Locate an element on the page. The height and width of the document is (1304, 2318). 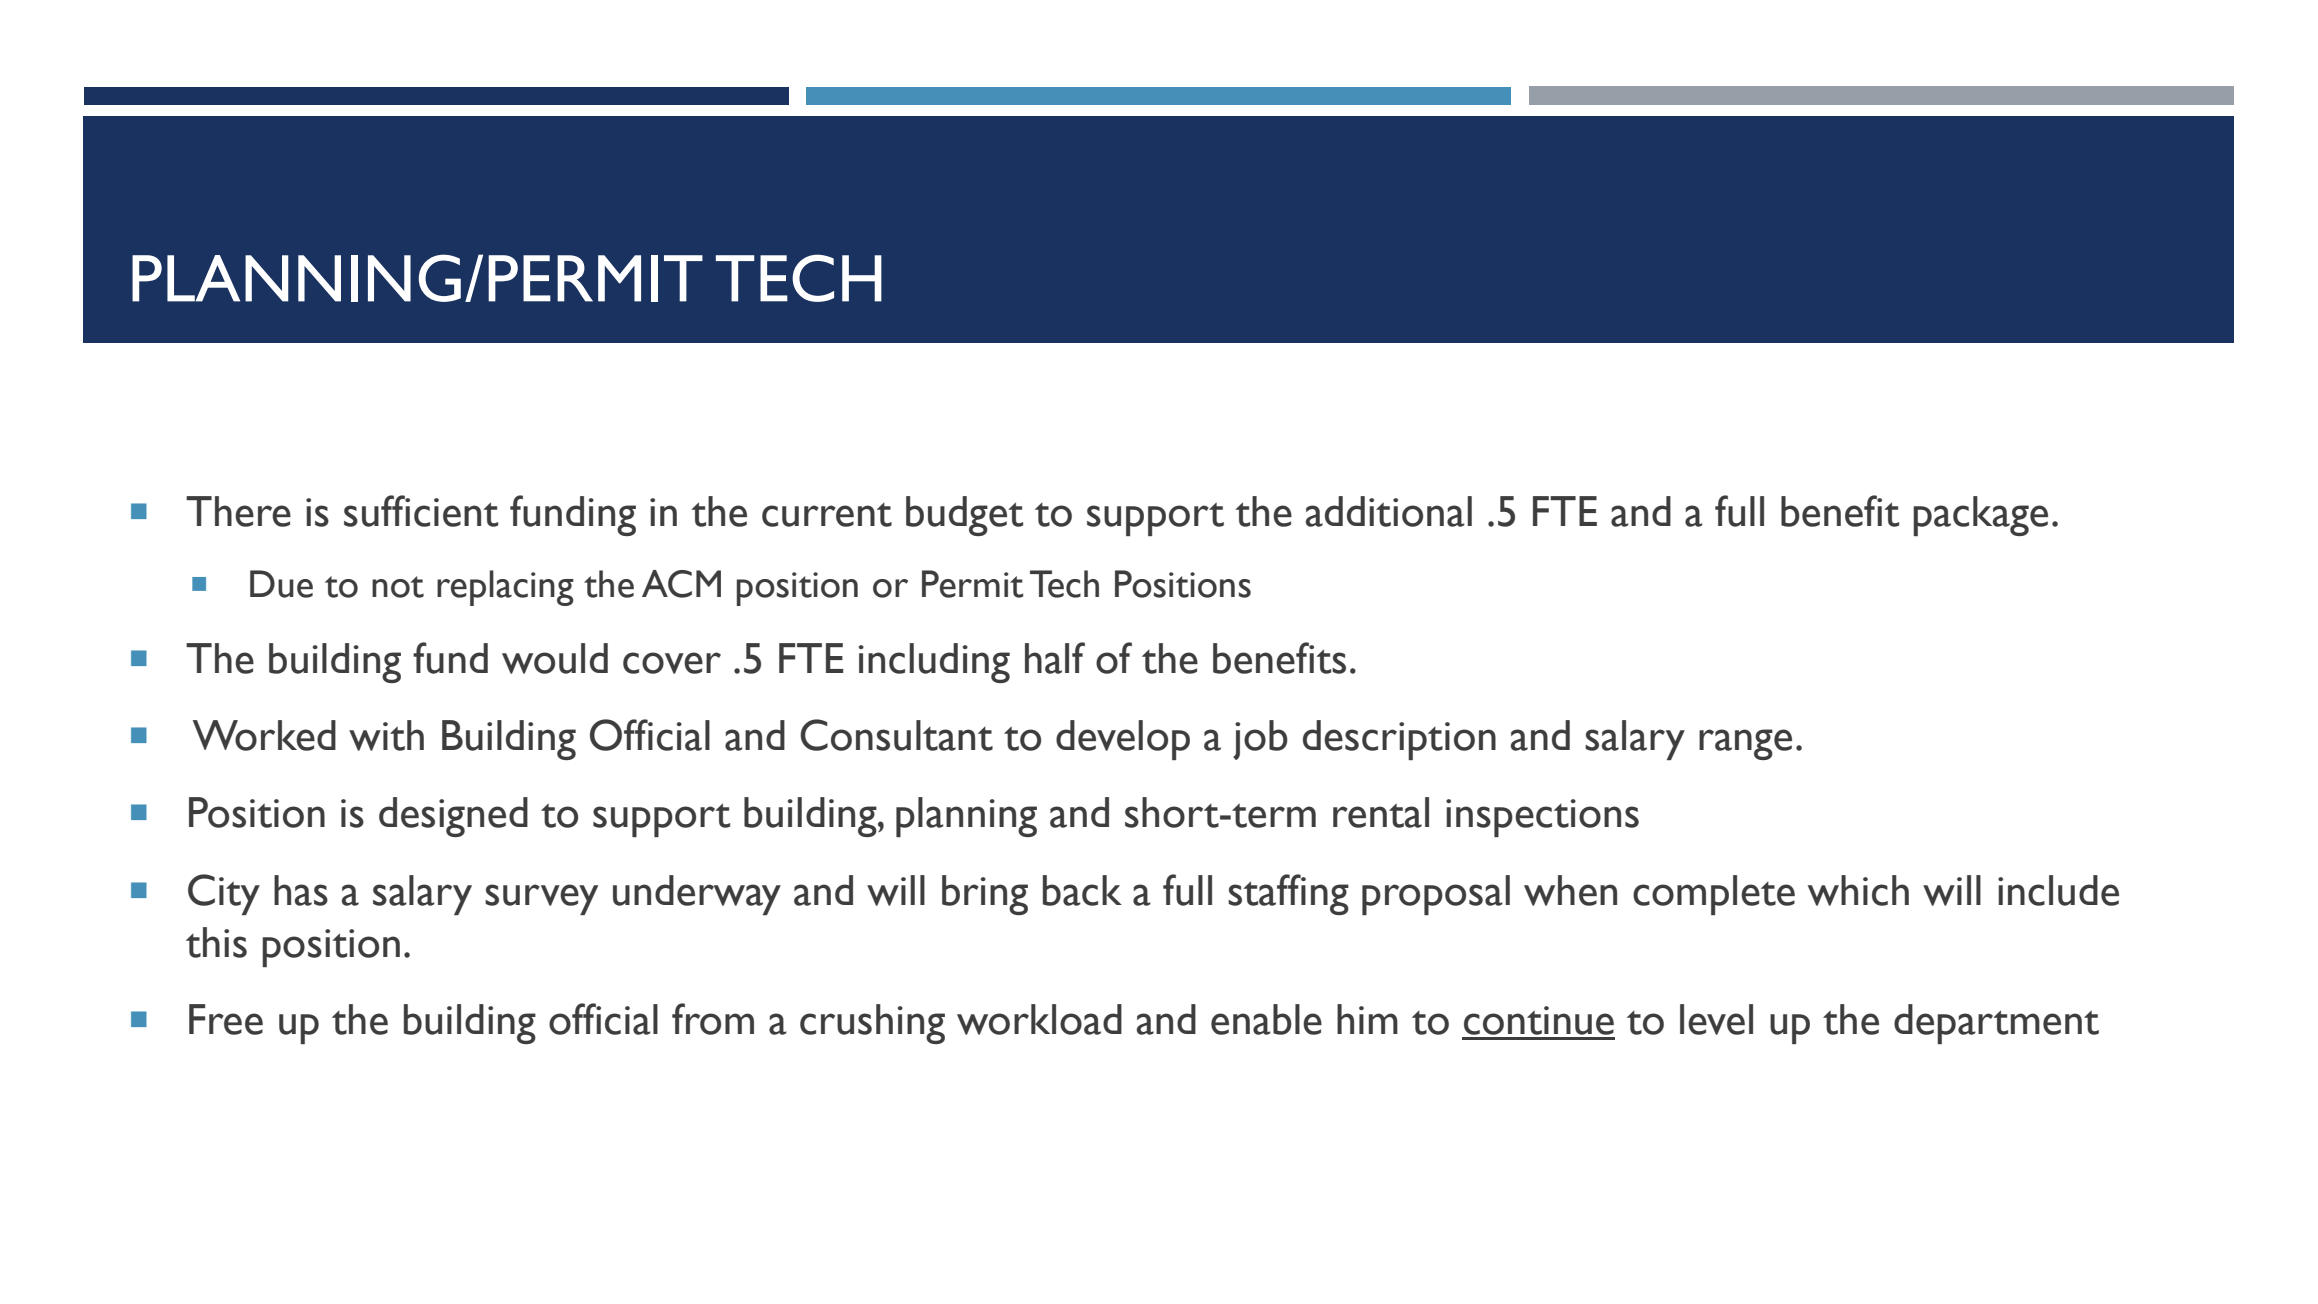
Free is located at coordinates (226, 1019).
